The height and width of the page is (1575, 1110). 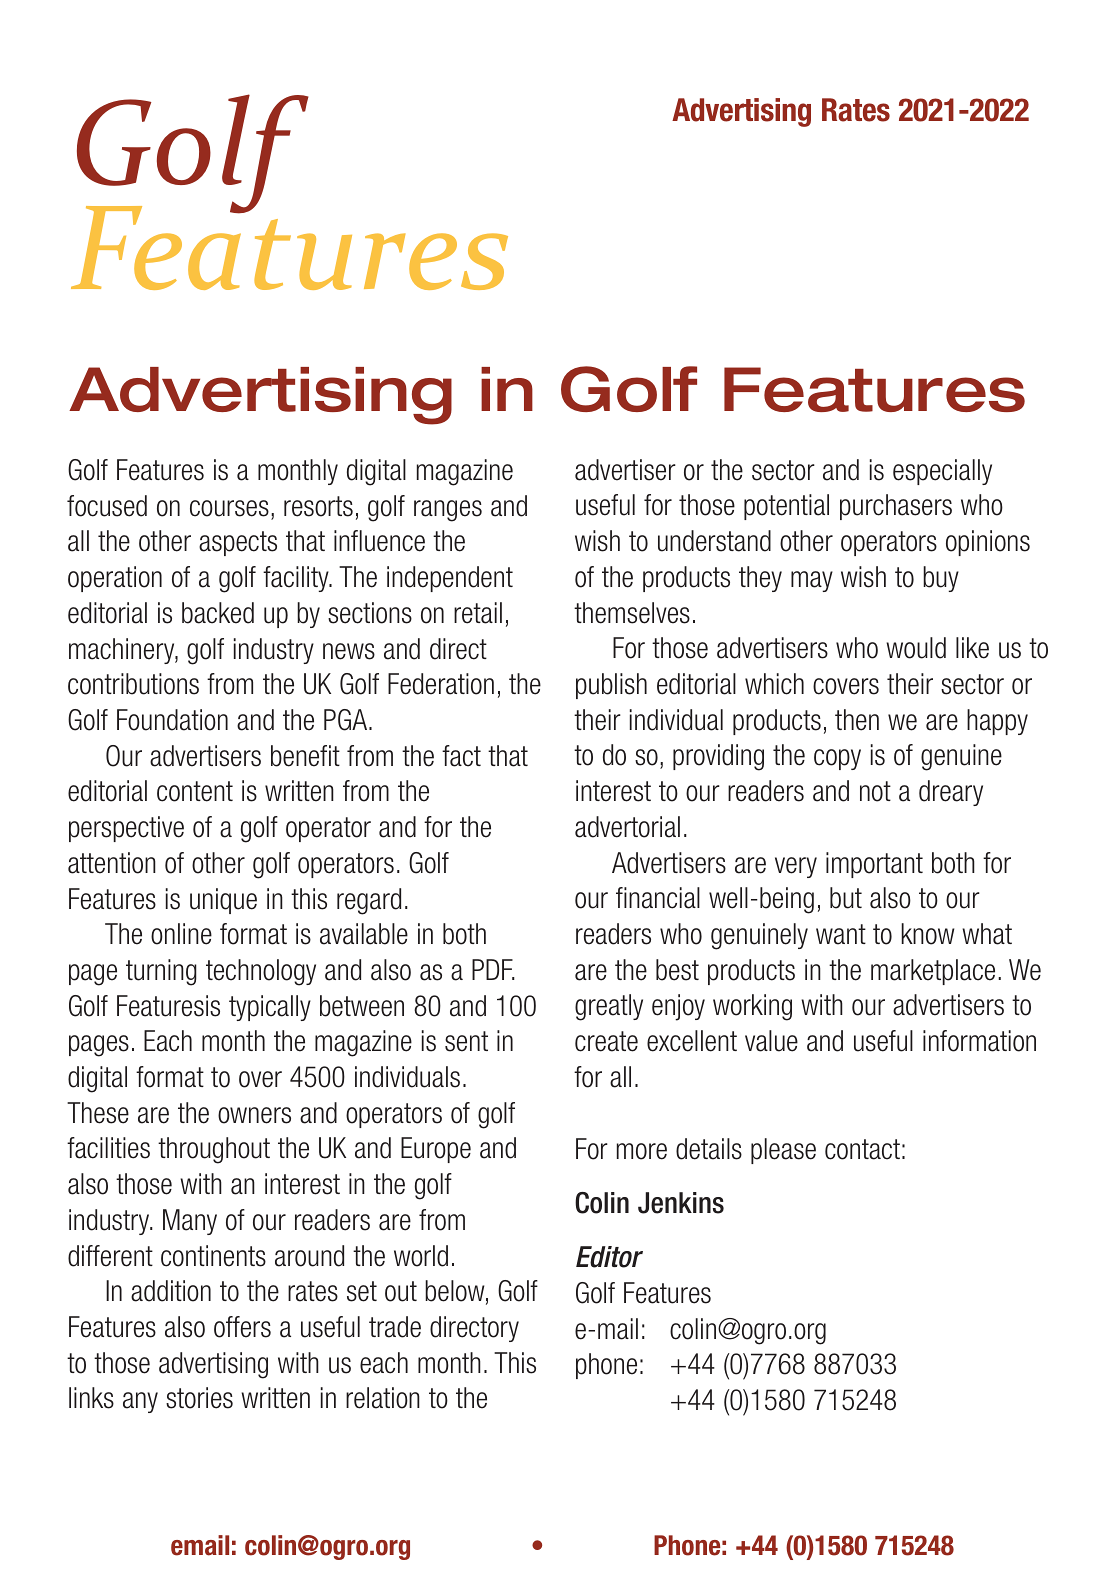 What do you see at coordinates (681, 1203) in the page?
I see `Jenkins` at bounding box center [681, 1203].
